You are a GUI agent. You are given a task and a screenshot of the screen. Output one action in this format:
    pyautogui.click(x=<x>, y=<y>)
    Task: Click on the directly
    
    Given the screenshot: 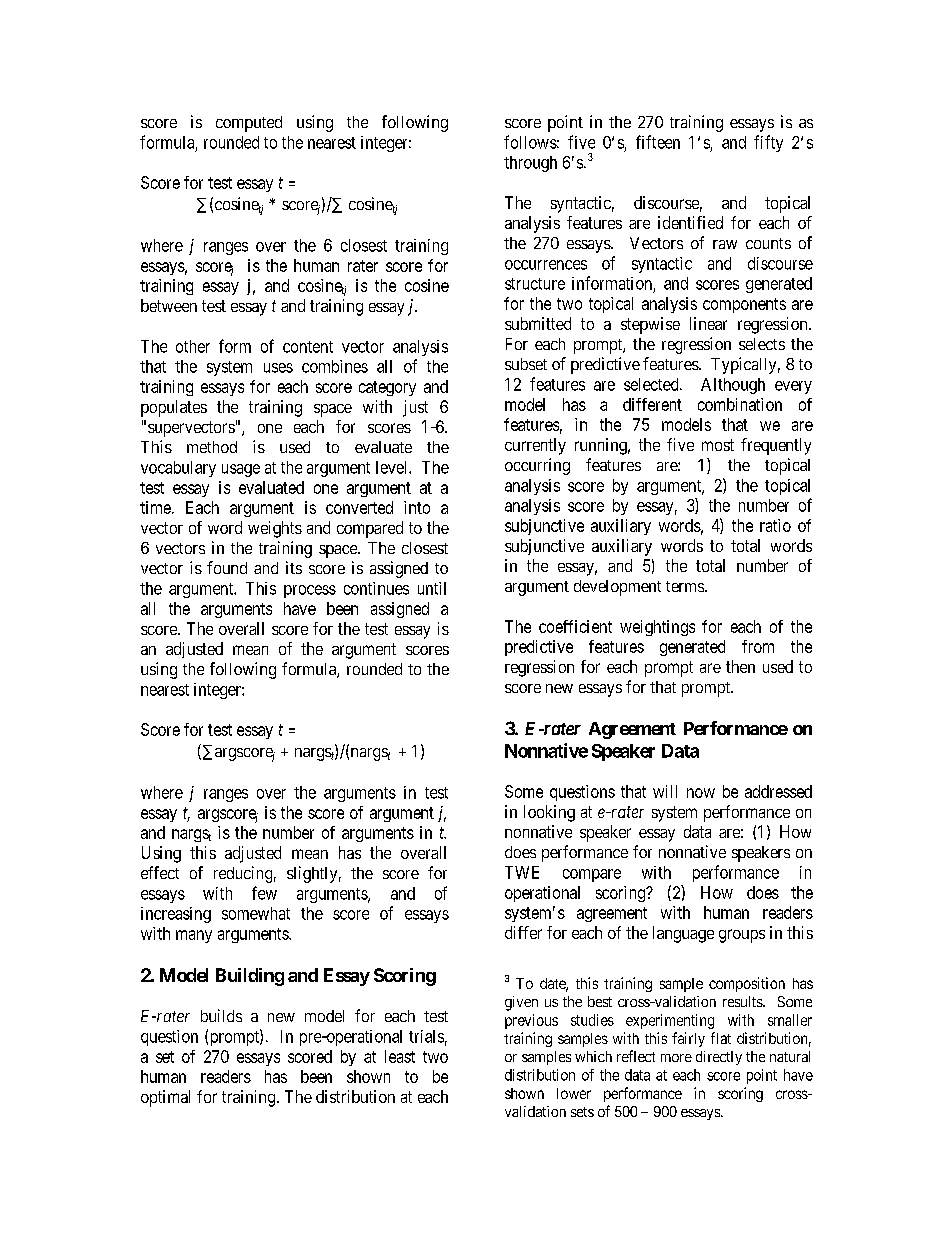 What is the action you would take?
    pyautogui.click(x=719, y=1058)
